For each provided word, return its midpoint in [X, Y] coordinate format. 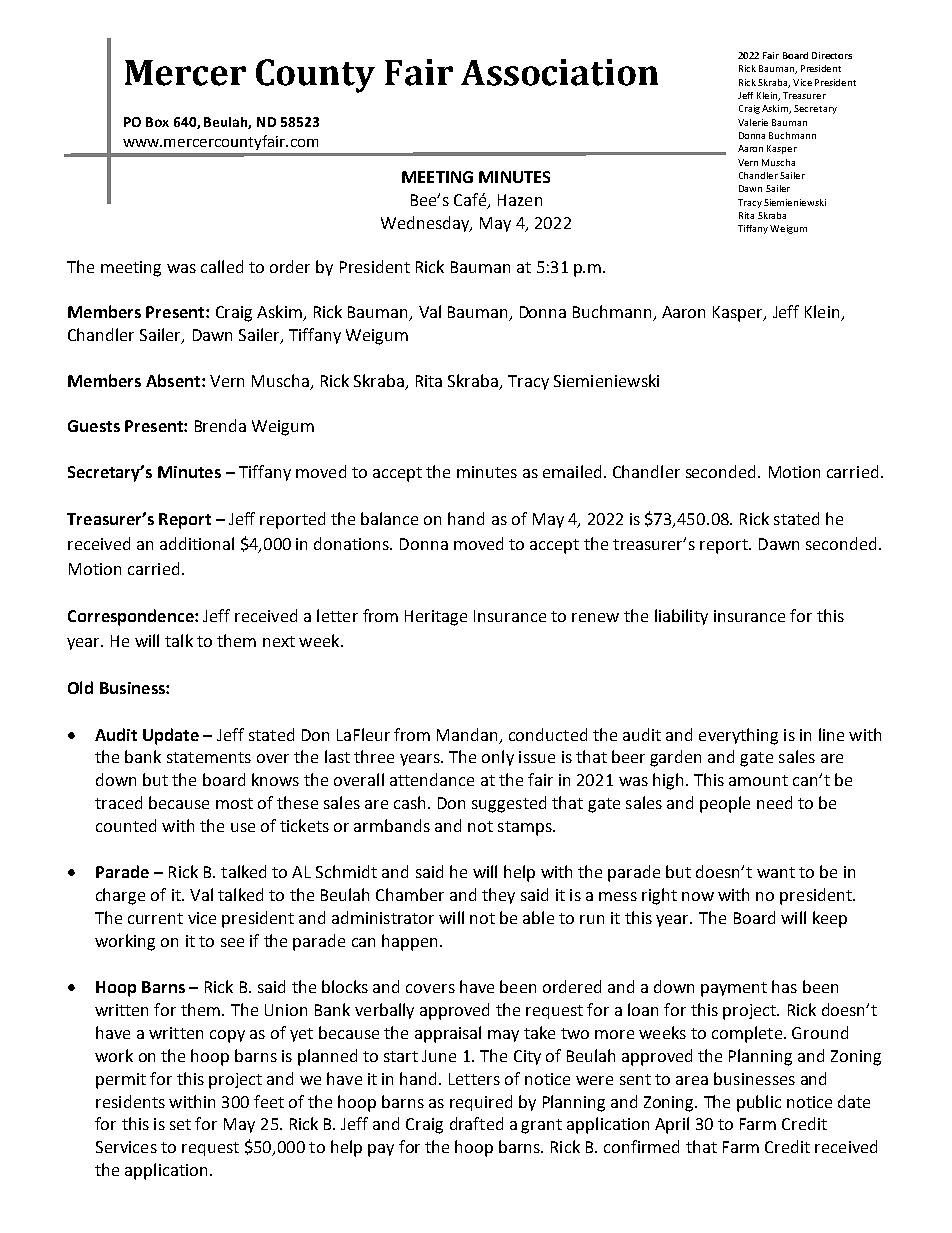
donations [353, 543]
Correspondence [132, 617]
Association [559, 72]
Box [157, 122]
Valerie [753, 122]
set [180, 1124]
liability [681, 617]
